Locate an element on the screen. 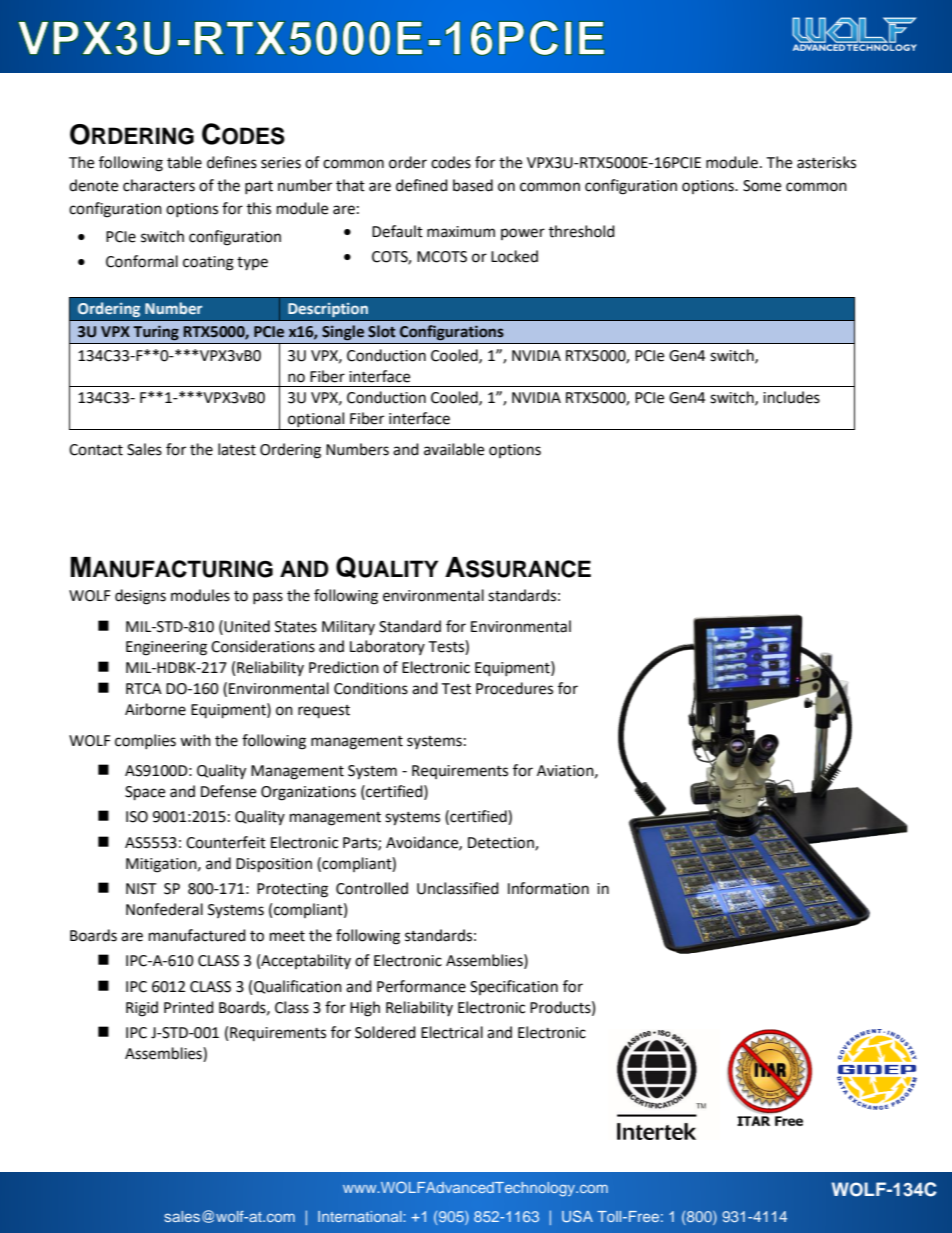 The width and height of the screenshot is (952, 1233). based is located at coordinates (473, 185).
